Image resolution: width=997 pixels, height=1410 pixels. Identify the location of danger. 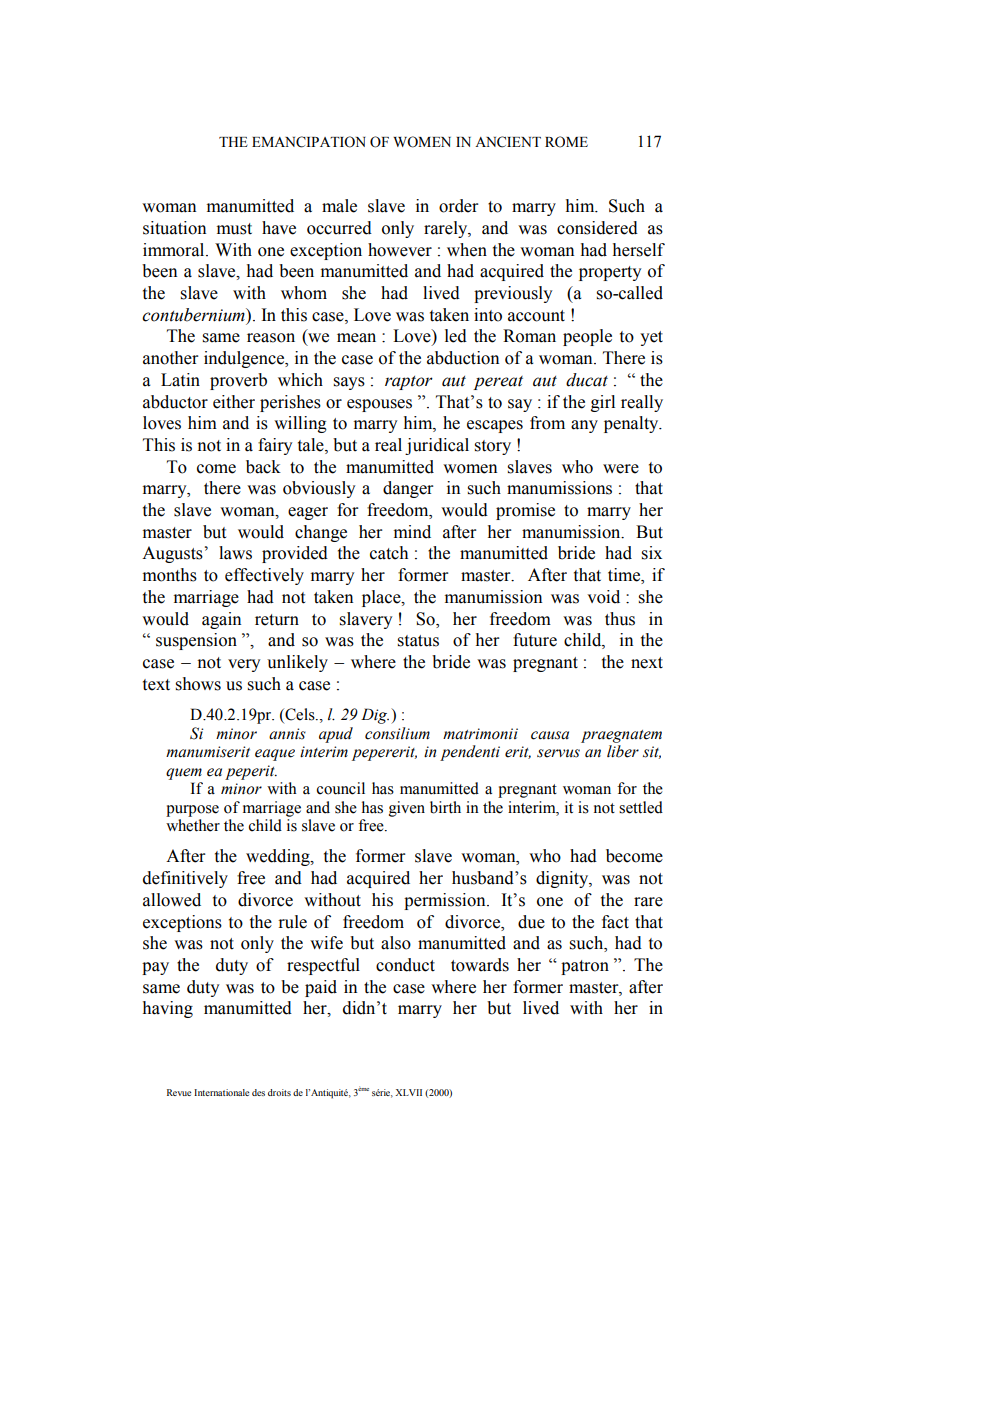
(408, 489).
